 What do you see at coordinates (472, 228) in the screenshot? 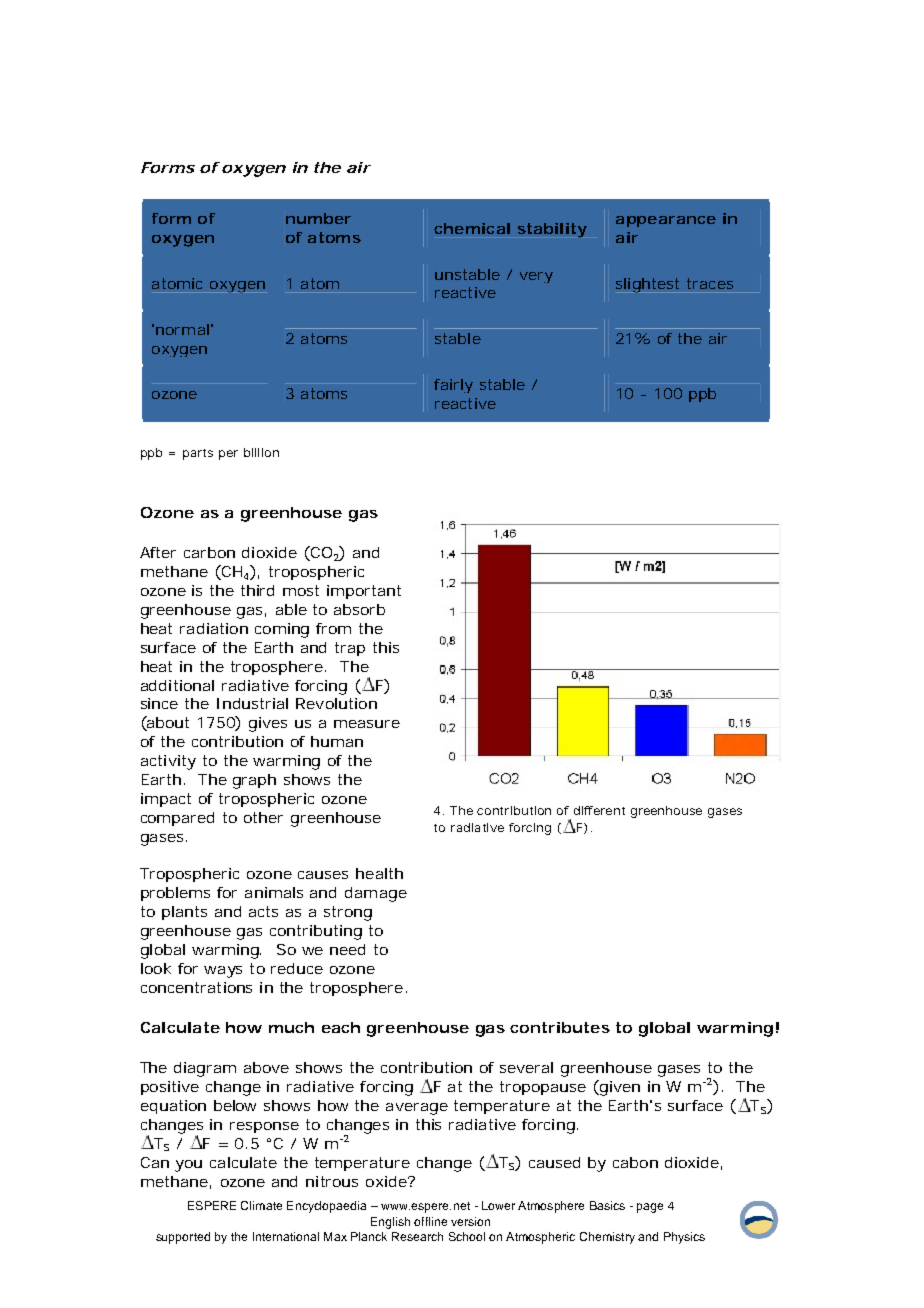
I see `chemical` at bounding box center [472, 228].
